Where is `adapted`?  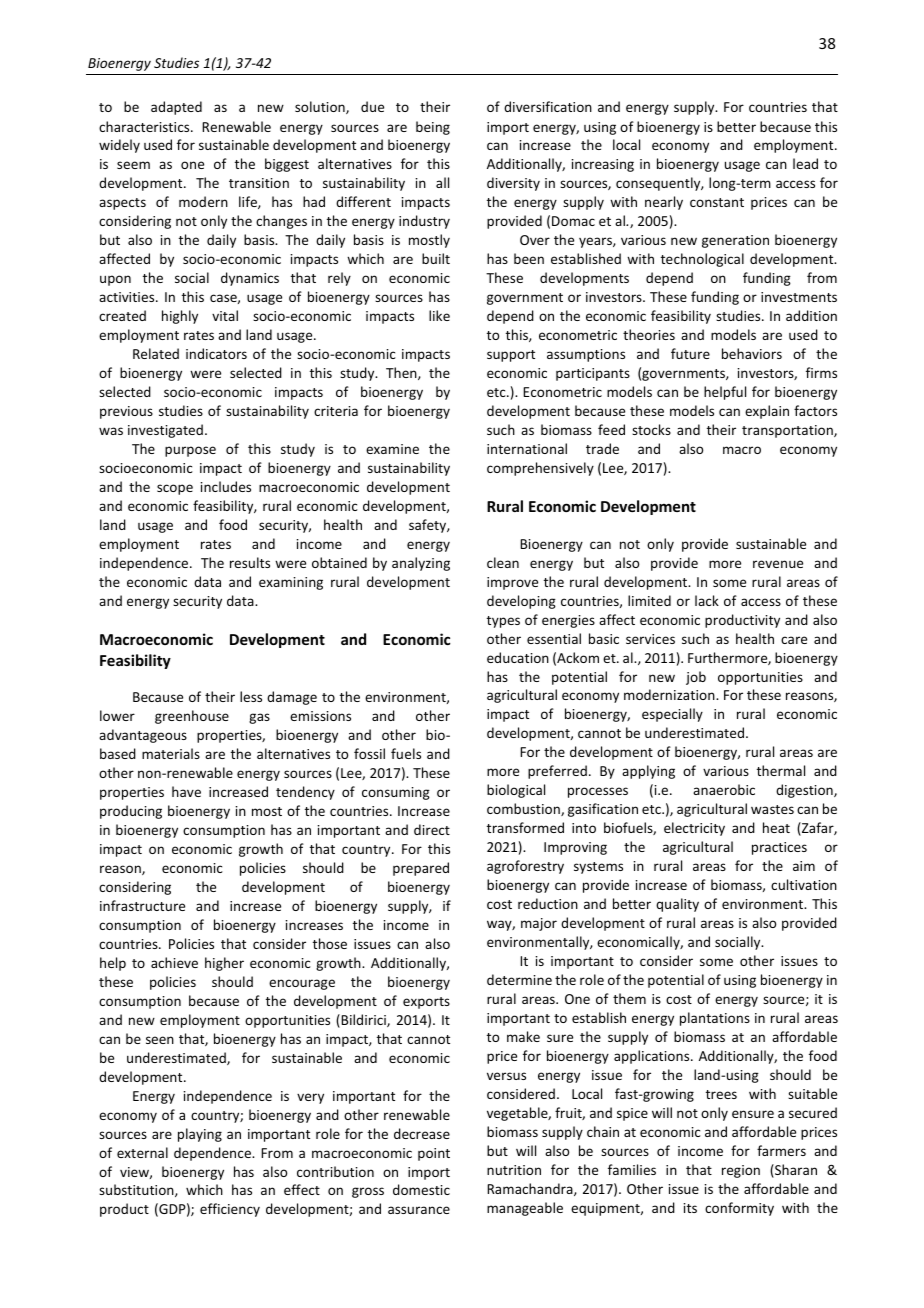 adapted is located at coordinates (176, 108).
